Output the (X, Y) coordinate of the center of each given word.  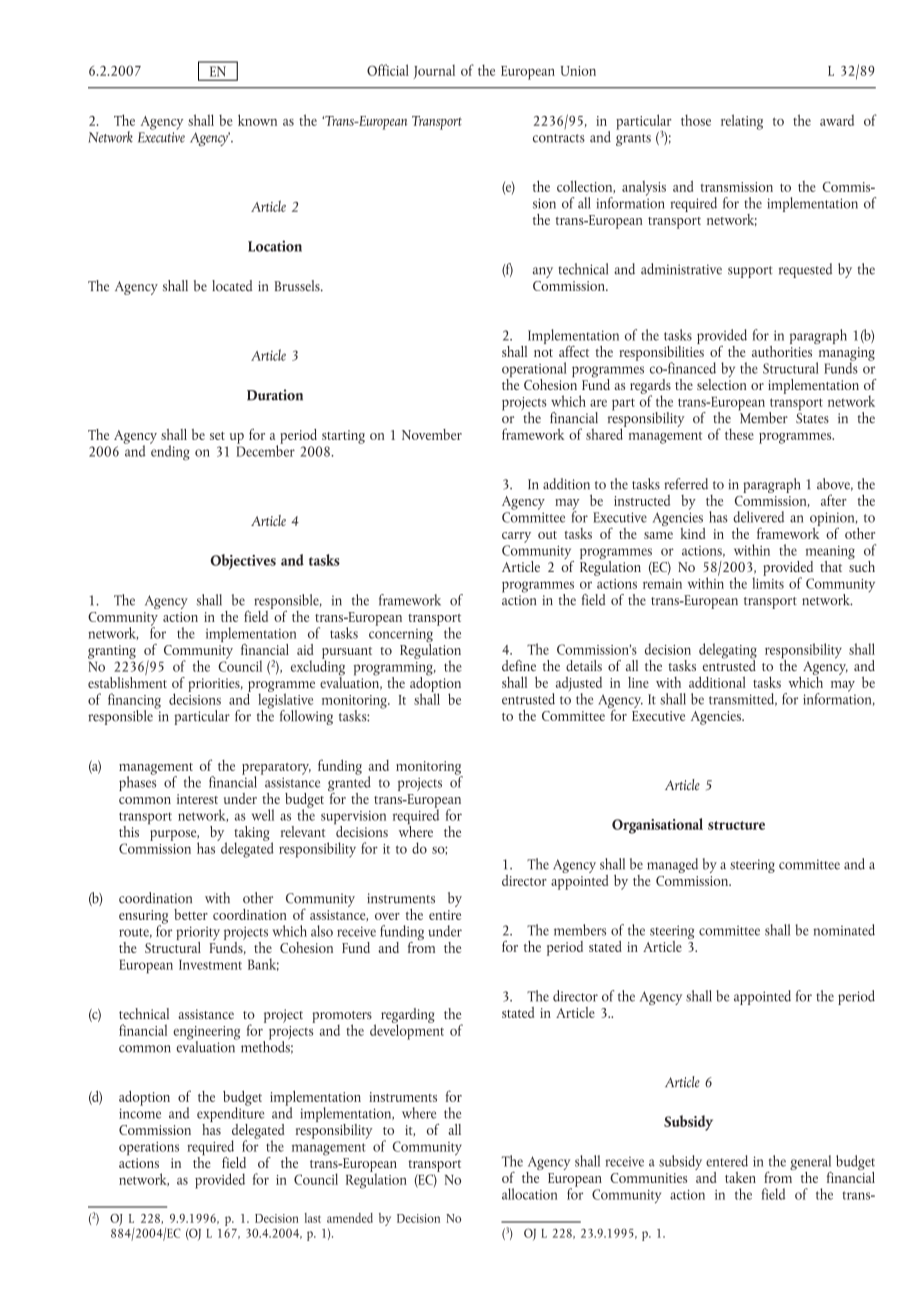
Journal (434, 72)
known (257, 120)
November (432, 434)
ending (170, 452)
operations (149, 1148)
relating (742, 122)
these (739, 434)
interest (197, 799)
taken (740, 1177)
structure (736, 825)
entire (445, 915)
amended (350, 1218)
